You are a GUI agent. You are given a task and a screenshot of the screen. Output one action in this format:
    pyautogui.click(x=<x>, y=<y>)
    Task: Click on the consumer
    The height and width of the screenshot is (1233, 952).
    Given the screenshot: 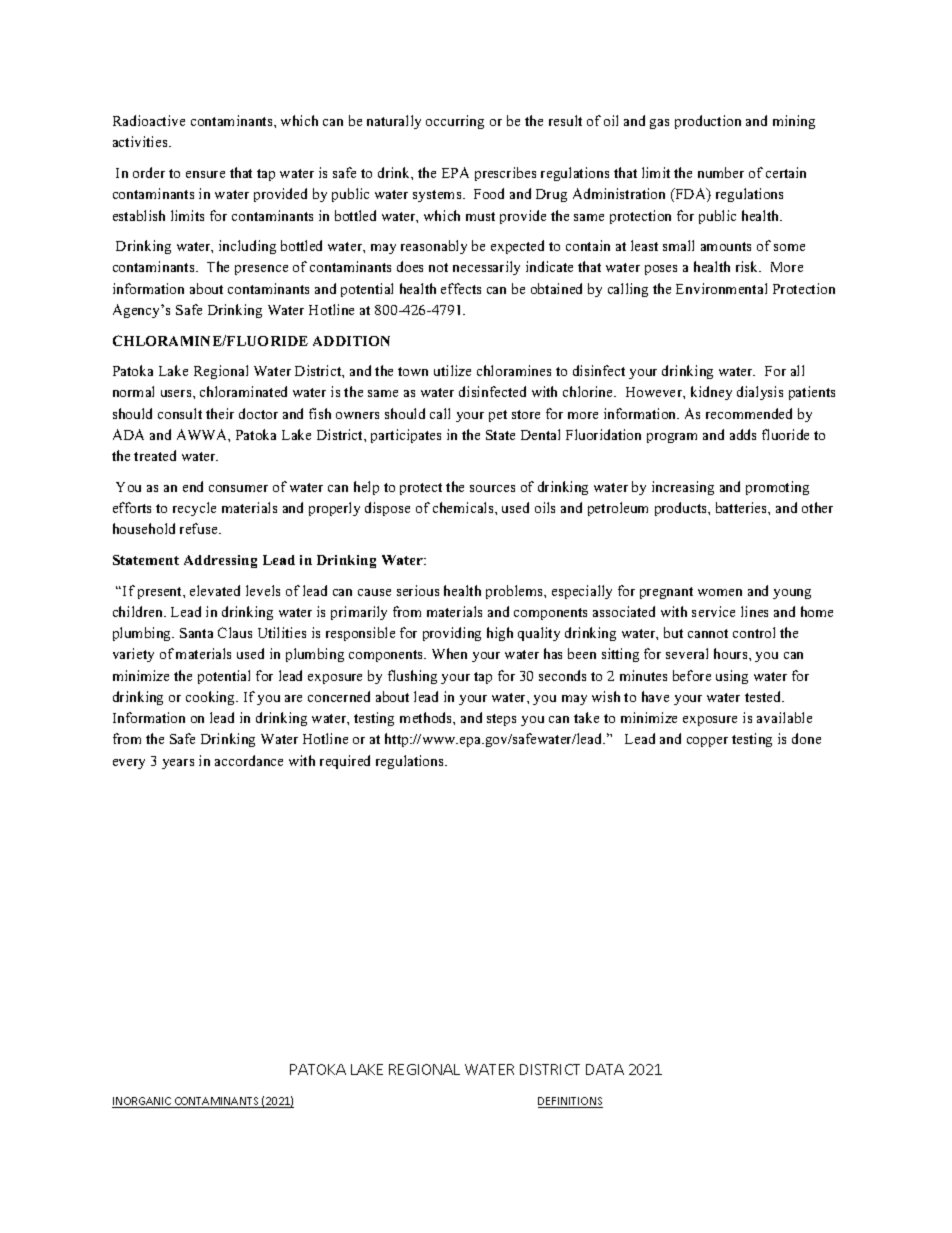 What is the action you would take?
    pyautogui.click(x=238, y=488)
